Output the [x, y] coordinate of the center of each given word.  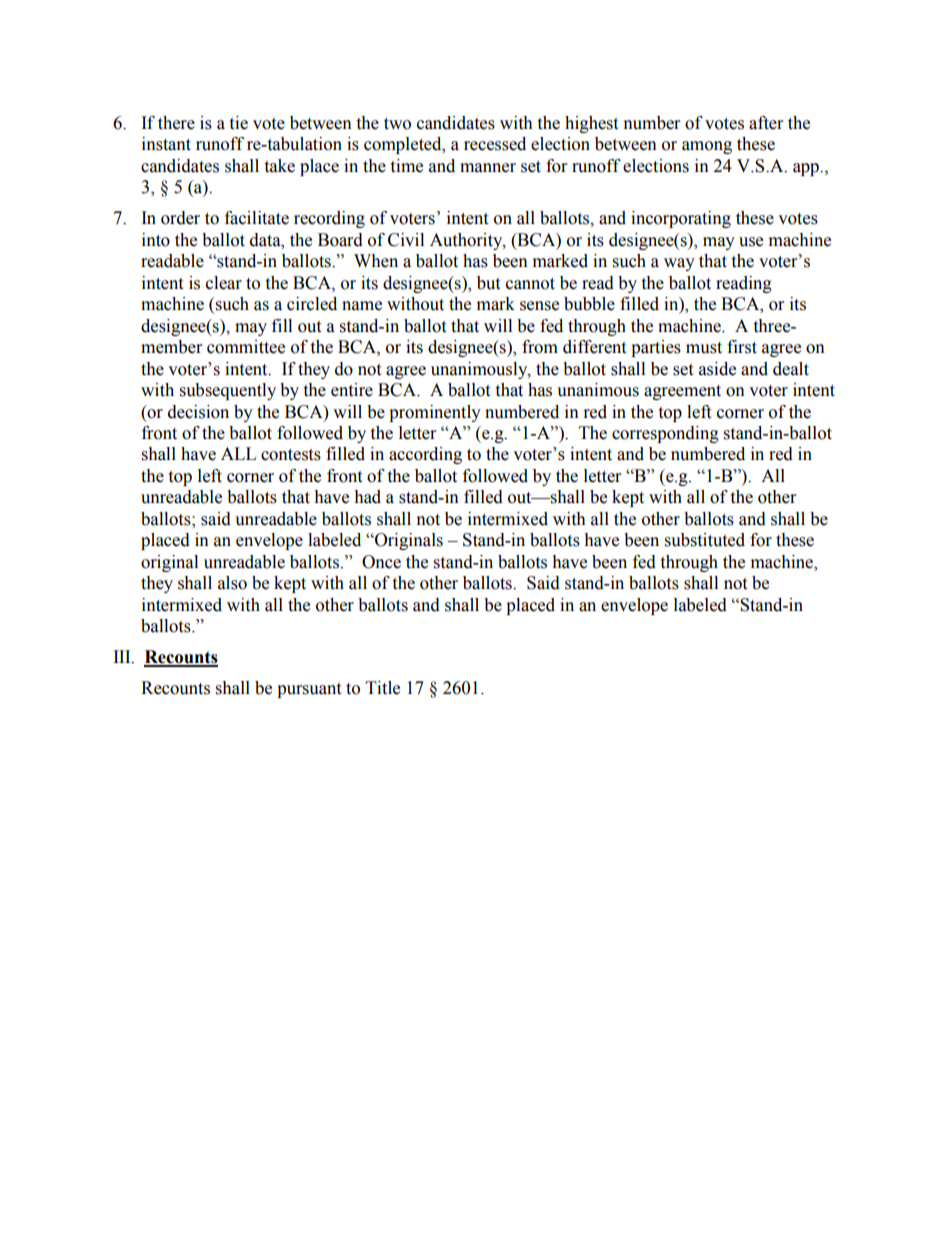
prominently [435, 413]
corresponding [665, 434]
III [123, 657]
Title [383, 688]
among [707, 147]
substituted [705, 540]
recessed [495, 144]
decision [198, 412]
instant [166, 144]
